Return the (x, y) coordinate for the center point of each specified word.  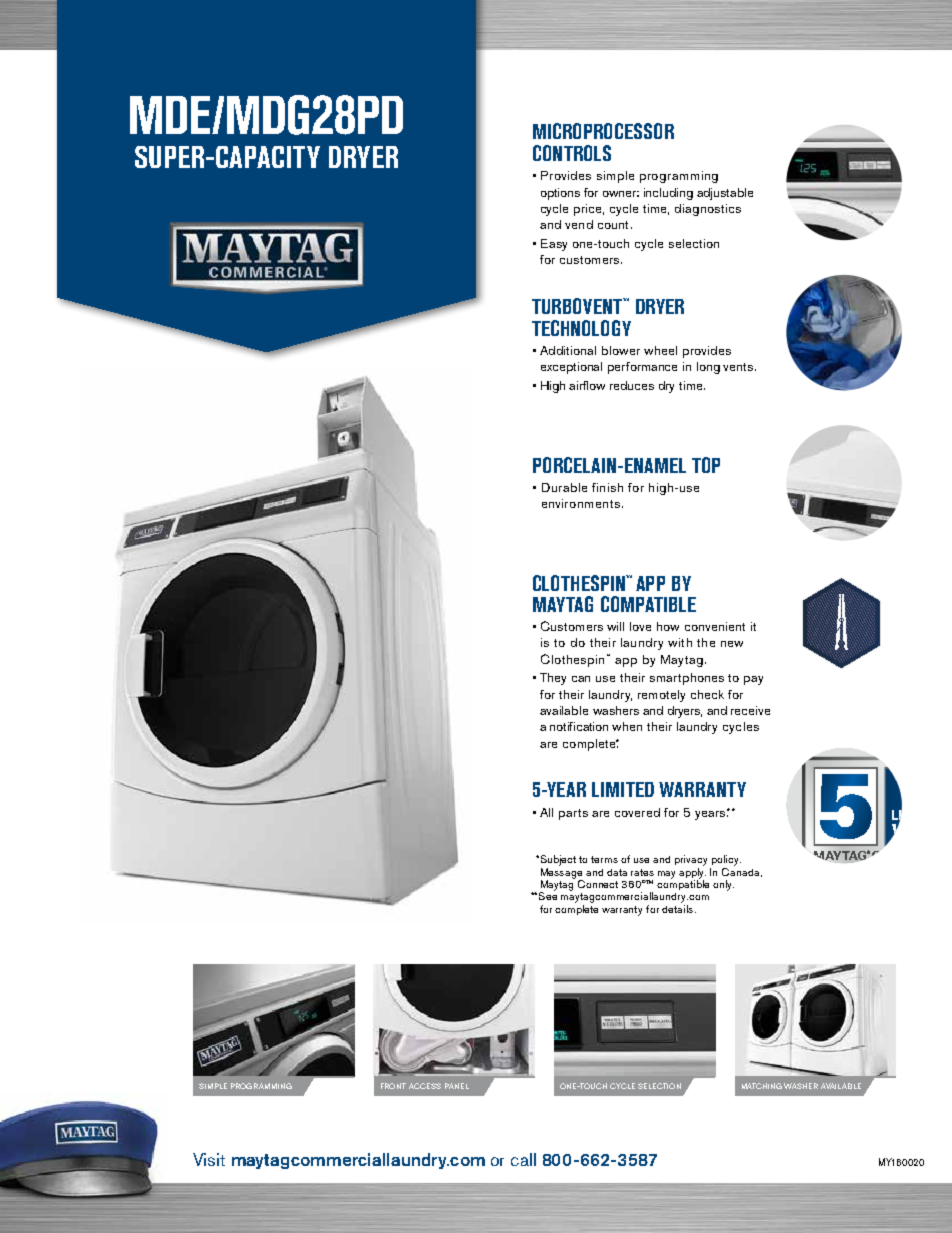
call (523, 1159)
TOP (706, 465)
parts (573, 814)
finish (607, 487)
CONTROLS (572, 153)
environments (581, 503)
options (560, 194)
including (668, 194)
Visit (209, 1159)
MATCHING (762, 1086)
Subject (557, 860)
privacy (691, 860)
